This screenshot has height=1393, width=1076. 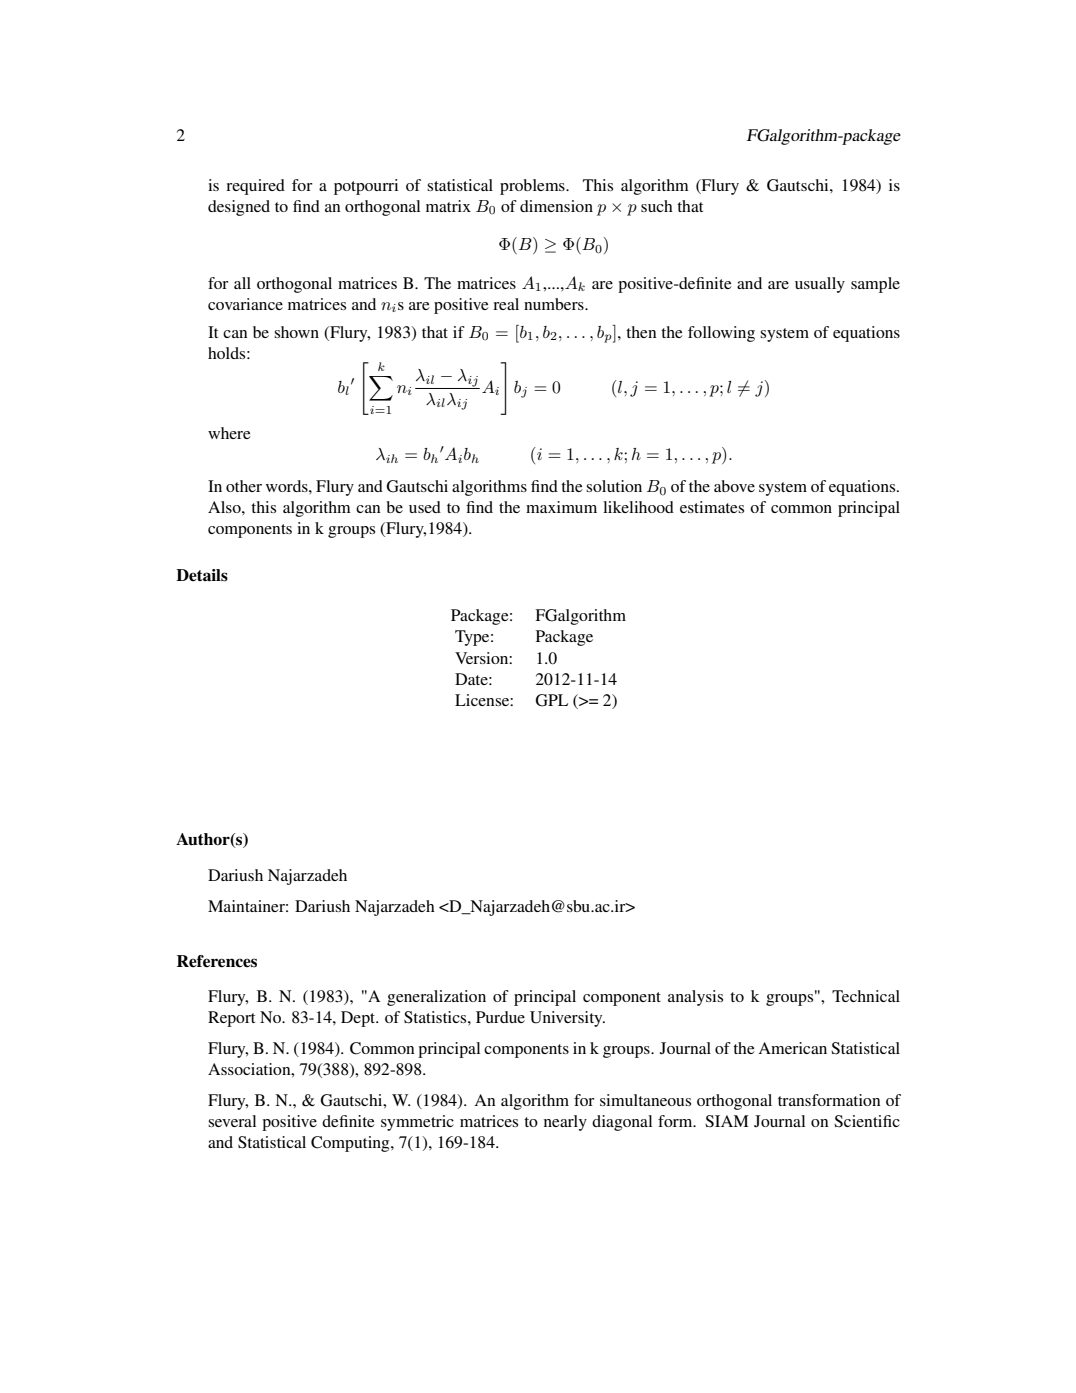 I want to click on designed, so click(x=239, y=208).
